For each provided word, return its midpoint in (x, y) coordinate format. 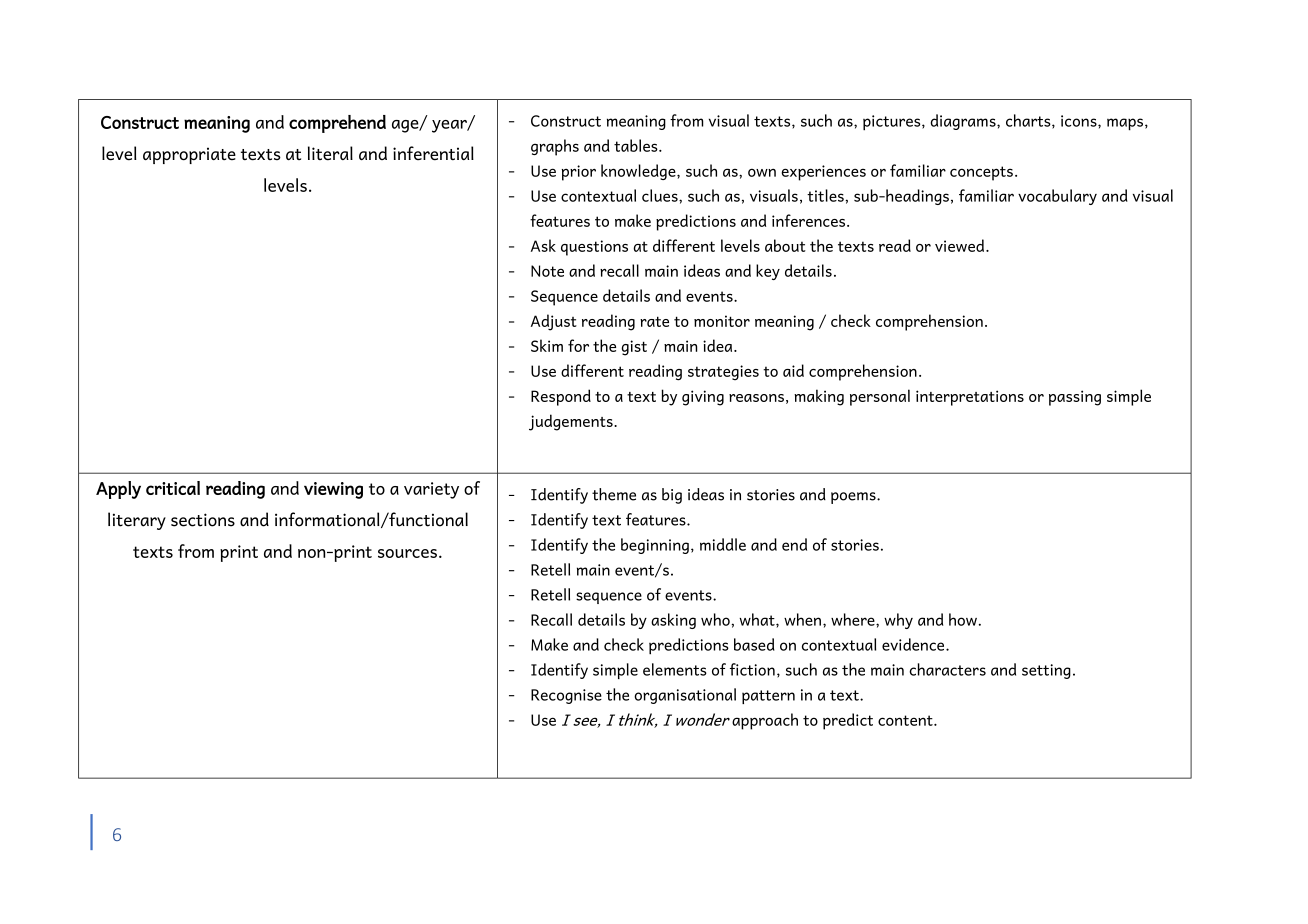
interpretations (970, 398)
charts (1029, 121)
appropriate (189, 155)
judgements (572, 422)
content (906, 720)
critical (173, 488)
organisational (685, 696)
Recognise (566, 696)
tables (637, 145)
